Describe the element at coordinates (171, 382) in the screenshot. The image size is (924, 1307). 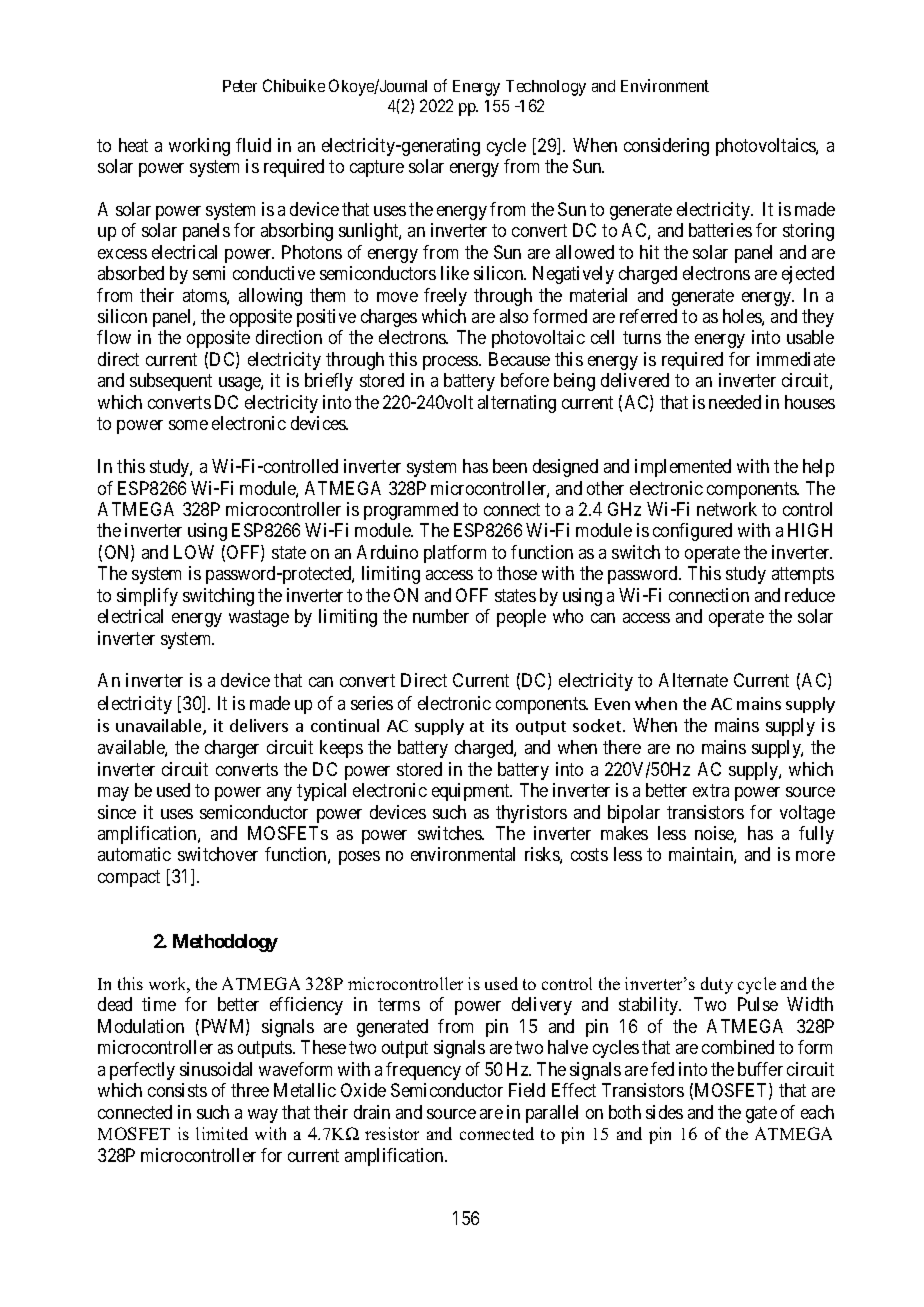
I see `subsequent` at that location.
